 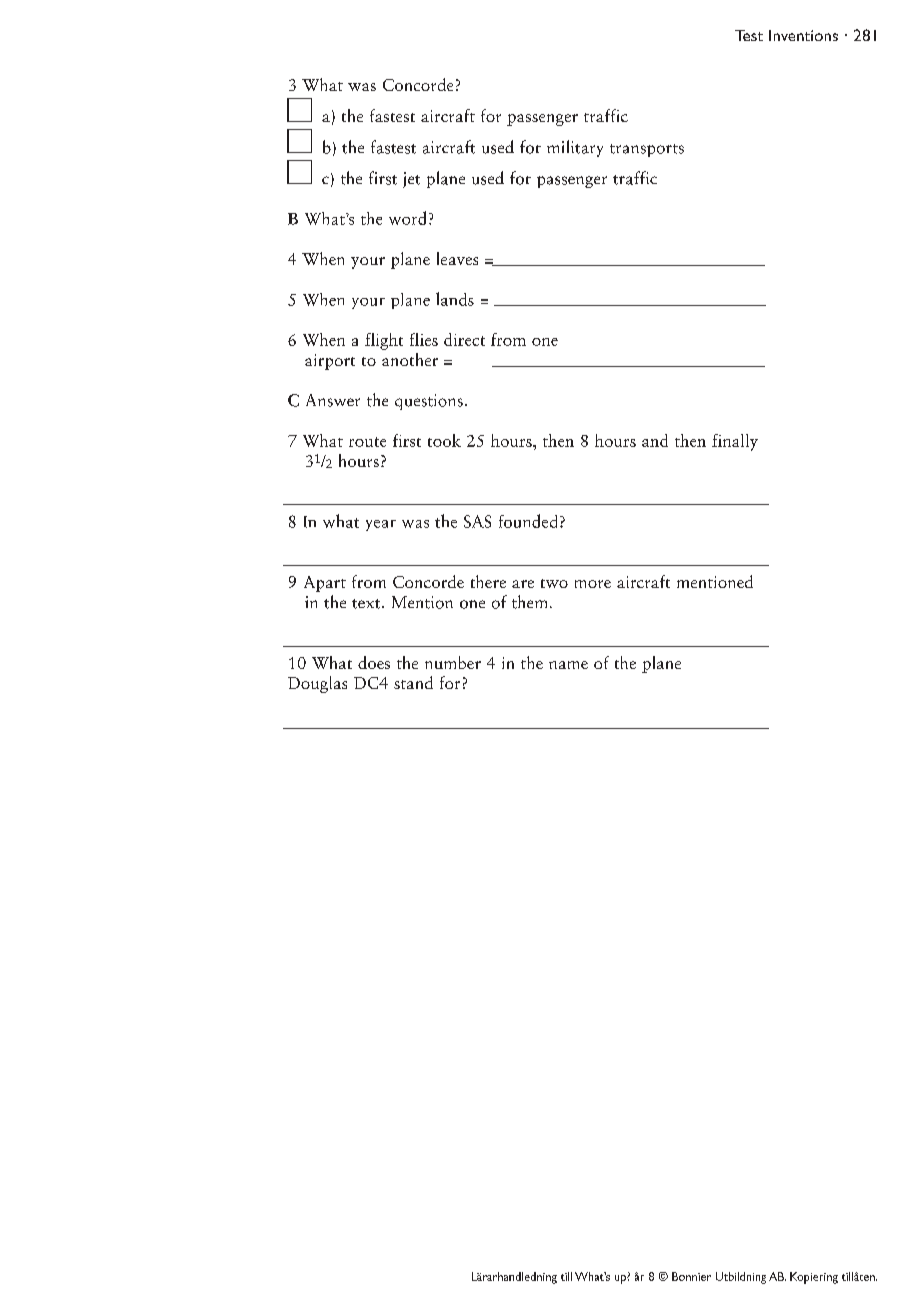 What do you see at coordinates (453, 662) in the screenshot?
I see `number` at bounding box center [453, 662].
